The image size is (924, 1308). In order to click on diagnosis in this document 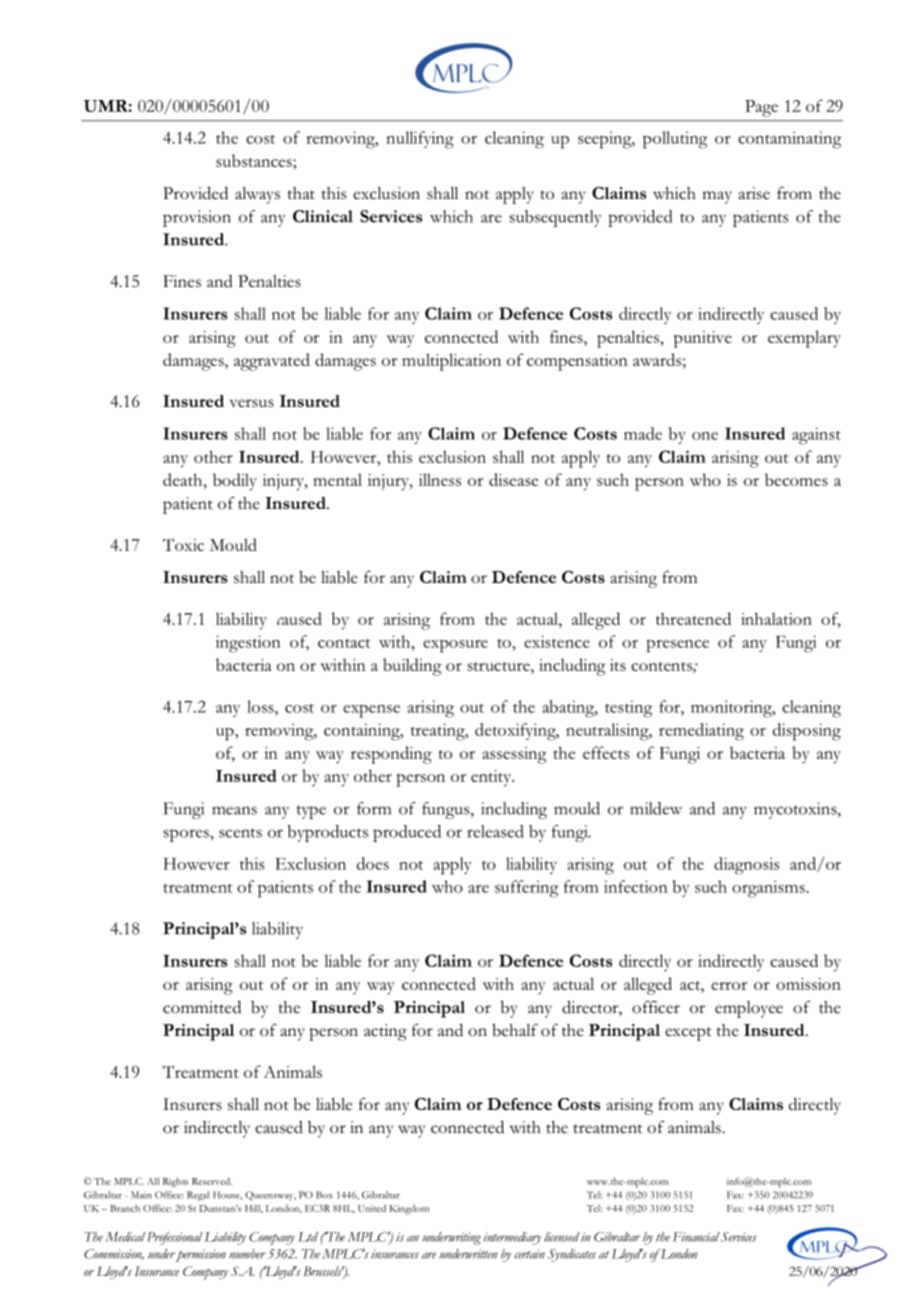, I will do `click(747, 866)`.
